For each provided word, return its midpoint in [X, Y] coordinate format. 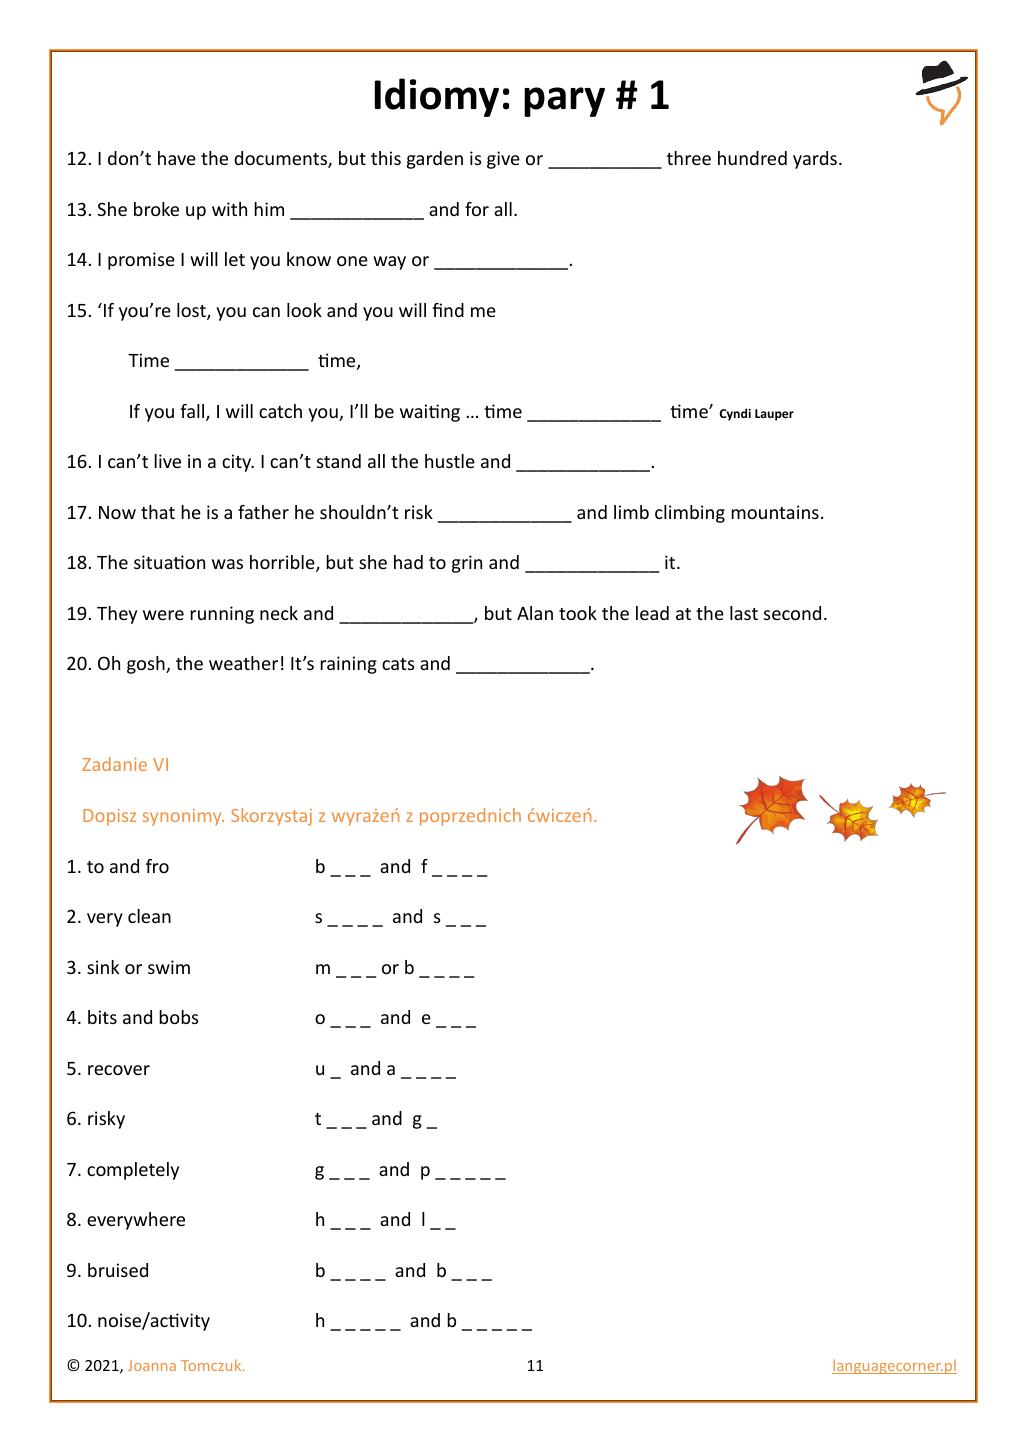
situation [169, 562]
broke [156, 209]
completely [133, 1171]
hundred [752, 158]
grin [467, 564]
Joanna [152, 1365]
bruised [118, 1270]
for [477, 209]
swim [169, 967]
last [744, 613]
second [792, 613]
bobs [178, 1017]
